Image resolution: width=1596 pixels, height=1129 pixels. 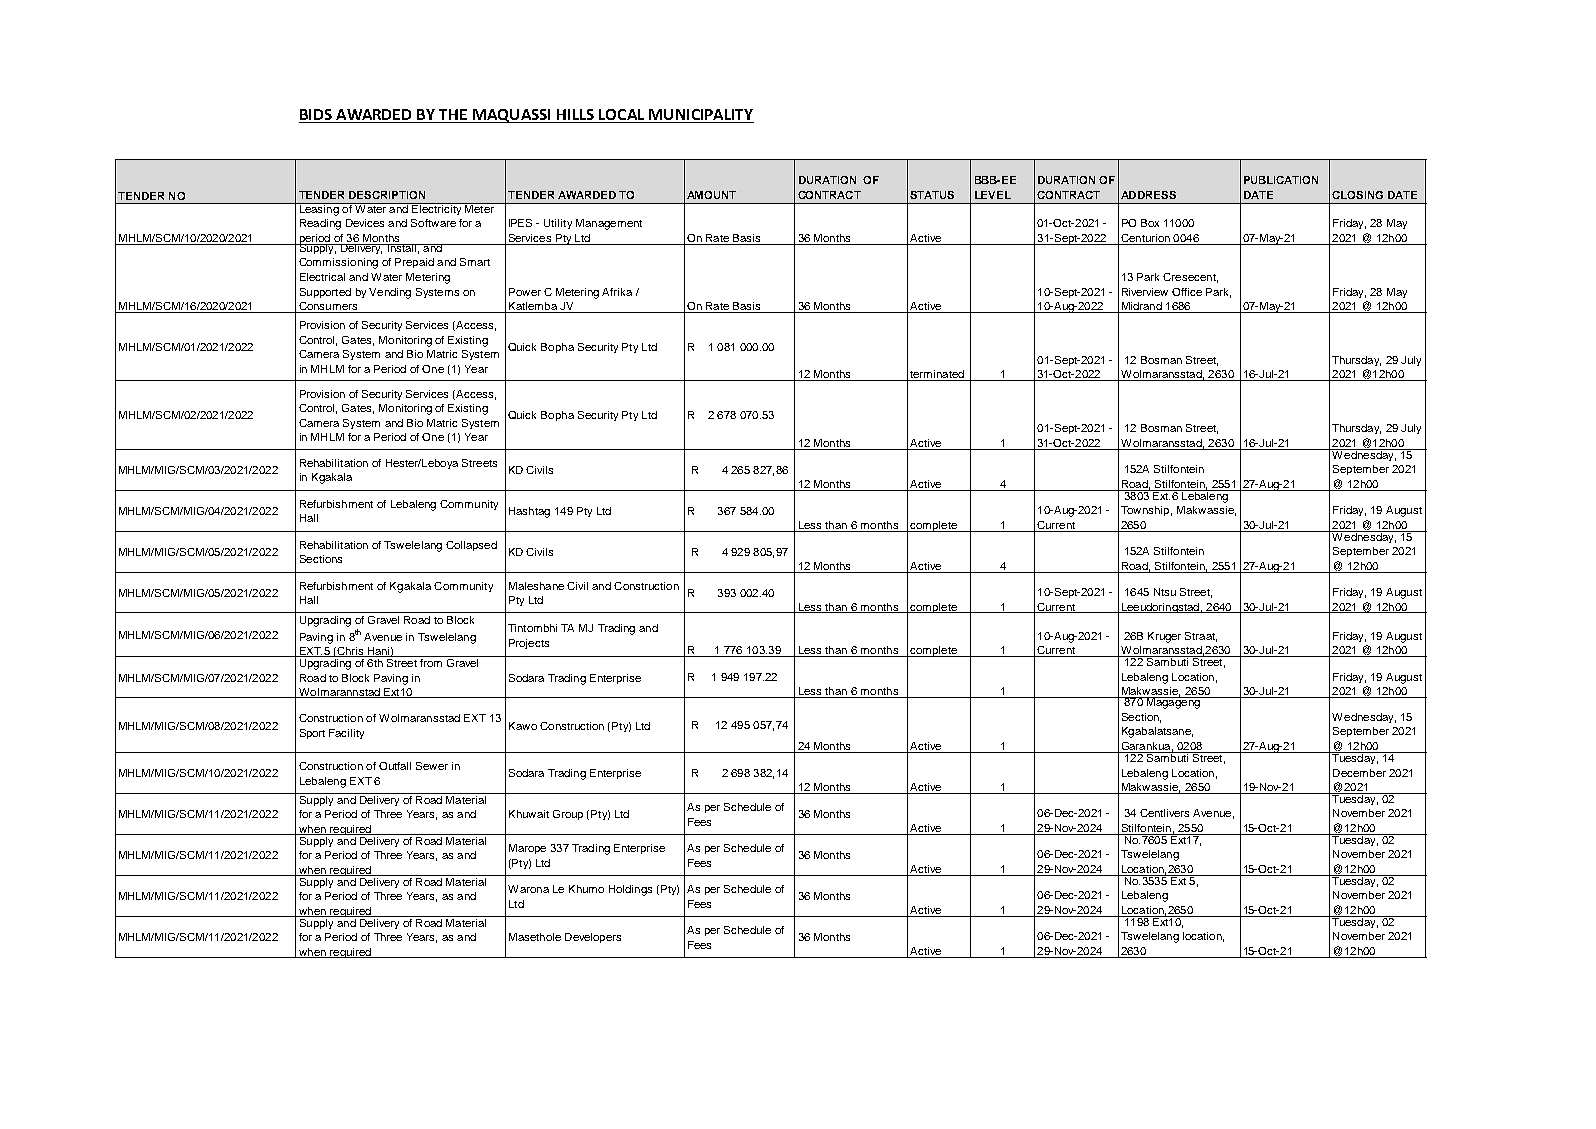 What do you see at coordinates (701, 114) in the screenshot?
I see `MUNICIPALITY` at bounding box center [701, 114].
